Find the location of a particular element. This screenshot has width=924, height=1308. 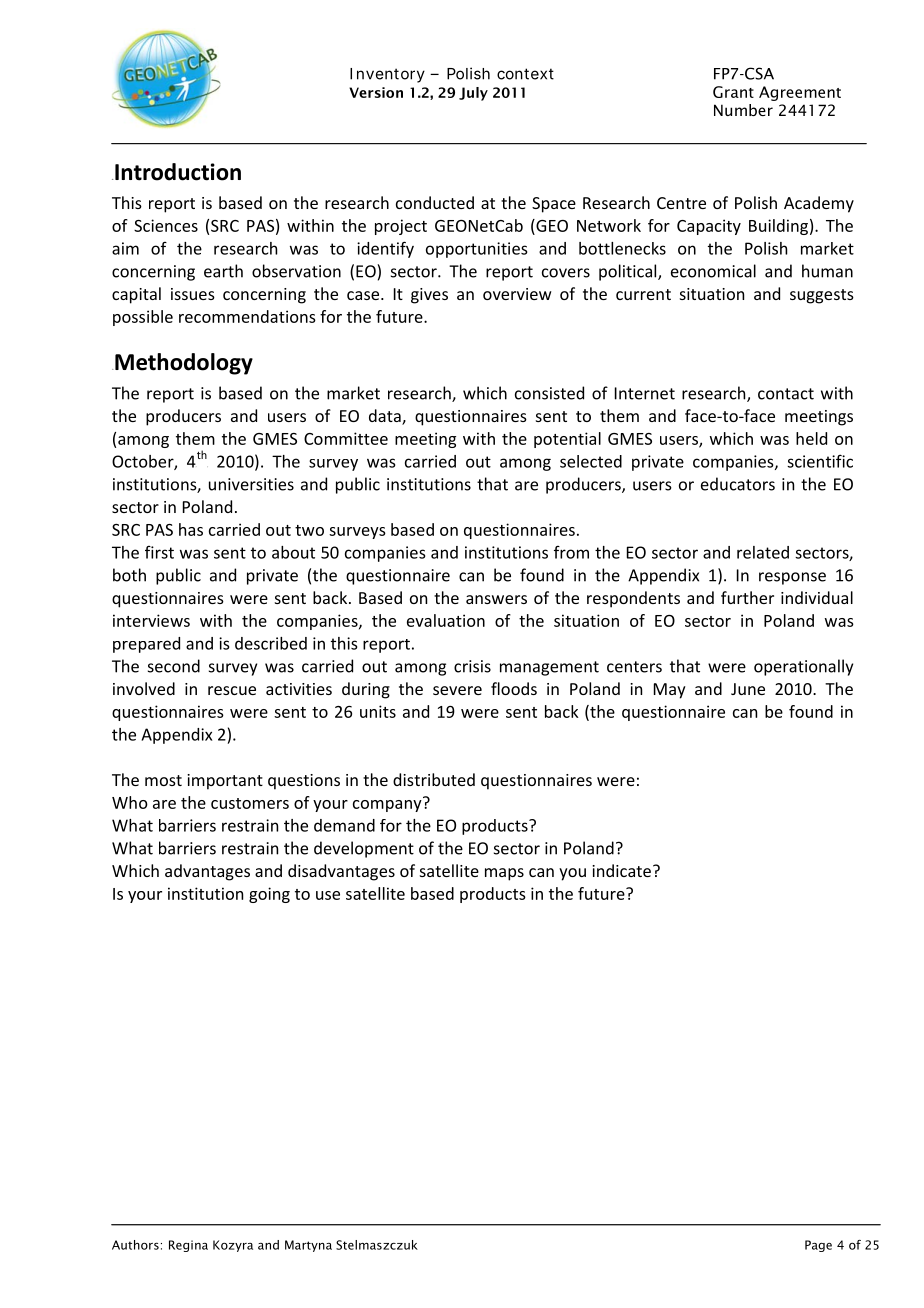

Authors is located at coordinates (135, 1245).
